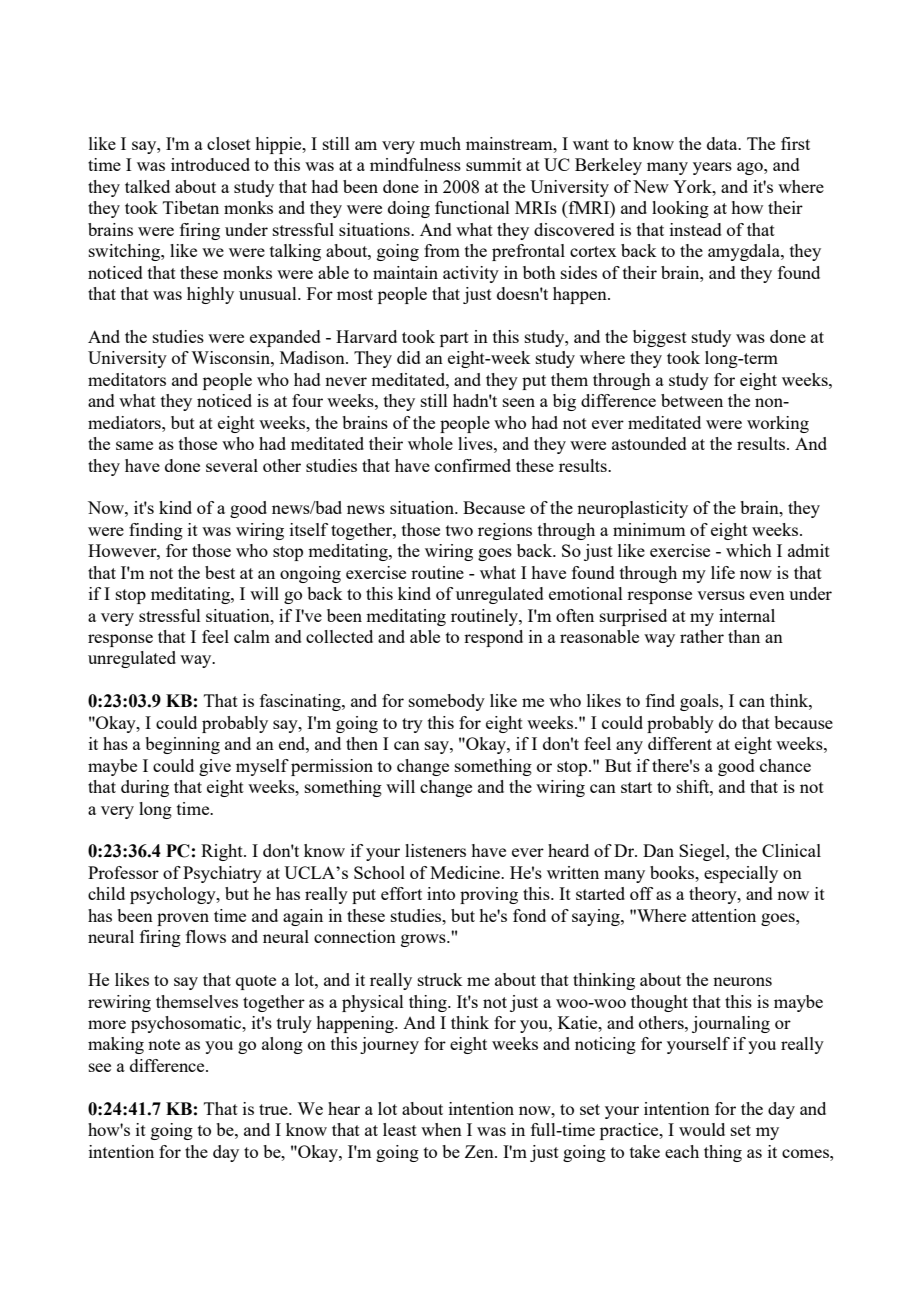 Image resolution: width=924 pixels, height=1308 pixels. Describe the element at coordinates (466, 872) in the screenshot. I see `Medicine` at that location.
